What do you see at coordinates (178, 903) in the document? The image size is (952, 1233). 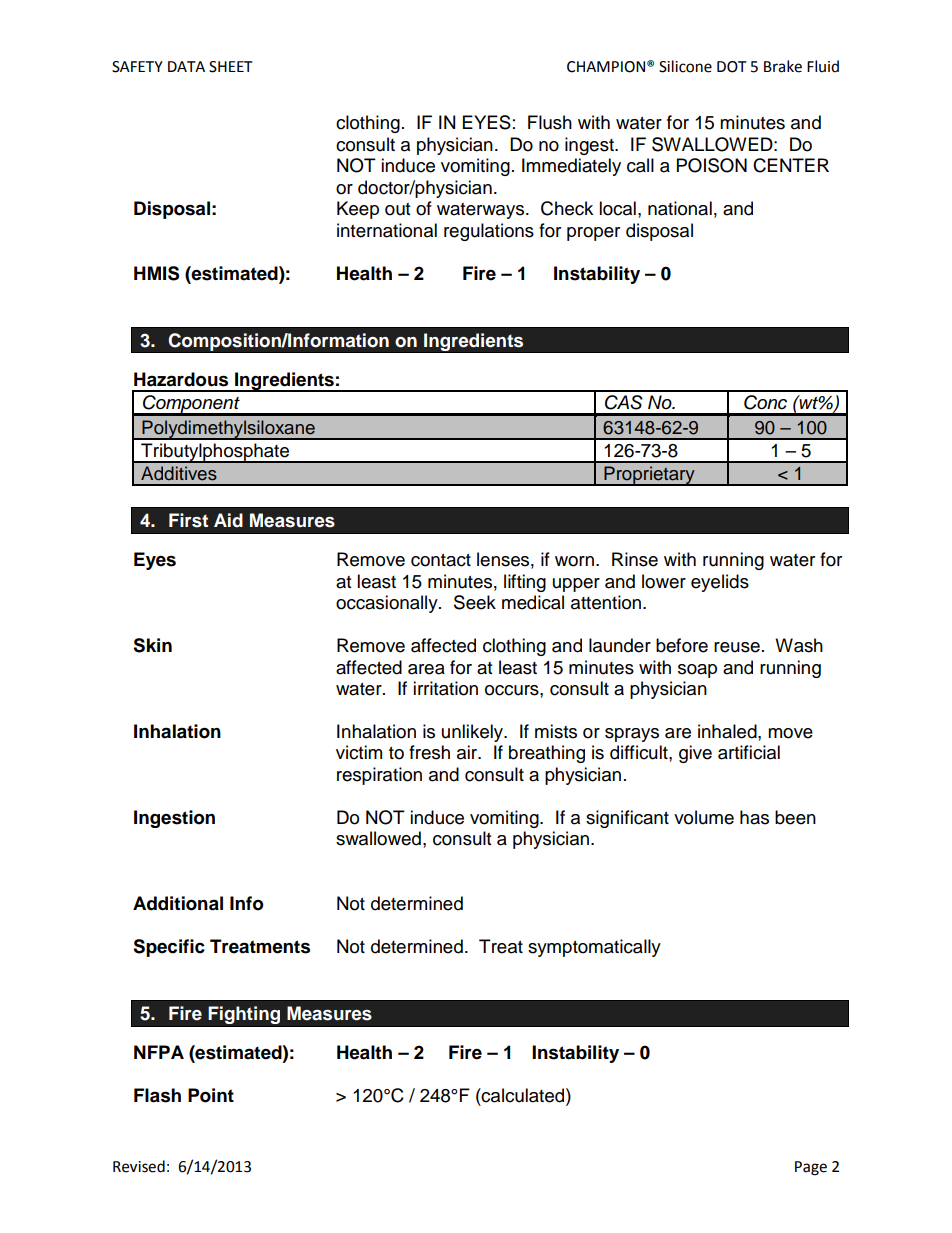 I see `Additional` at bounding box center [178, 903].
